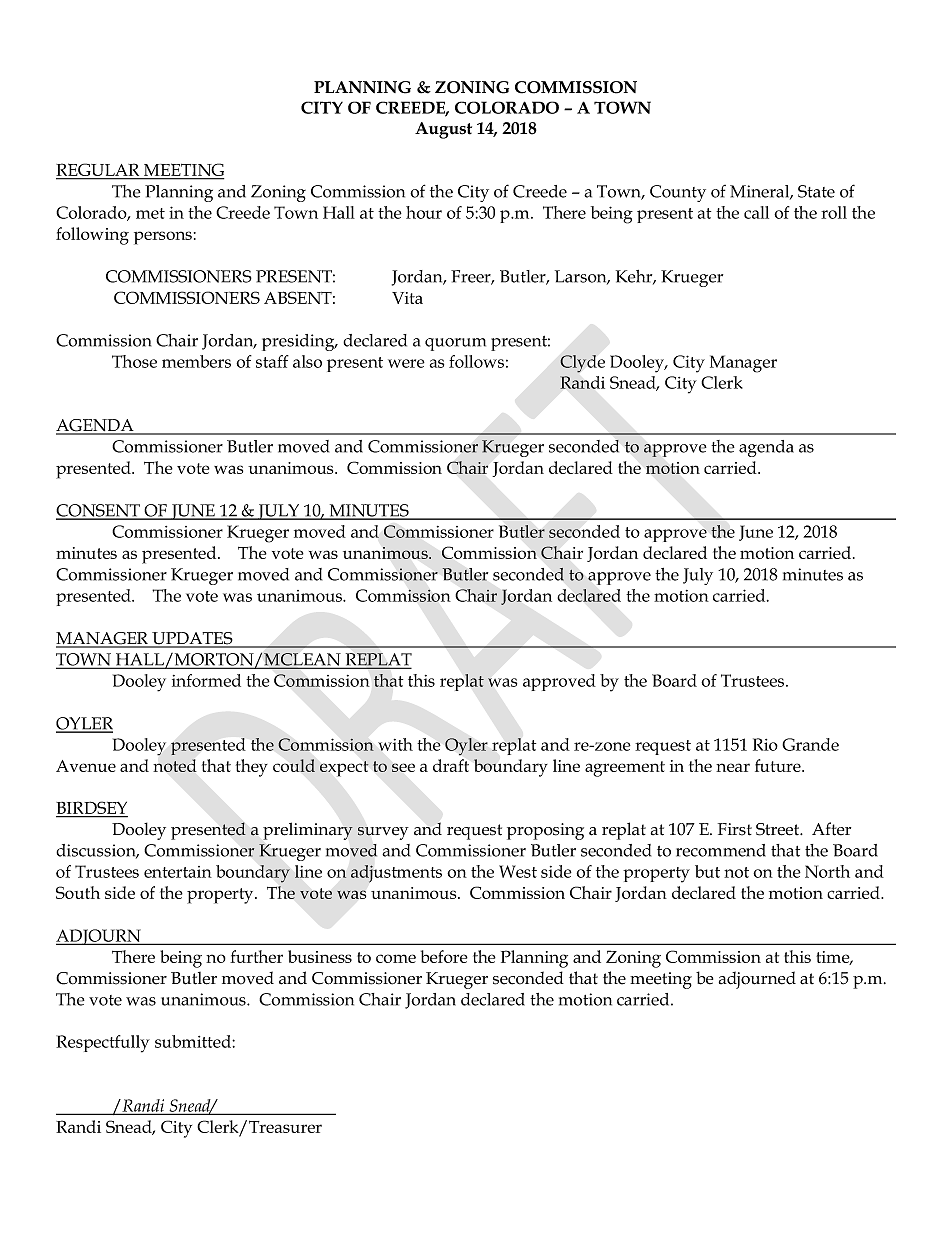 The height and width of the screenshot is (1233, 952). I want to click on before, so click(444, 956).
